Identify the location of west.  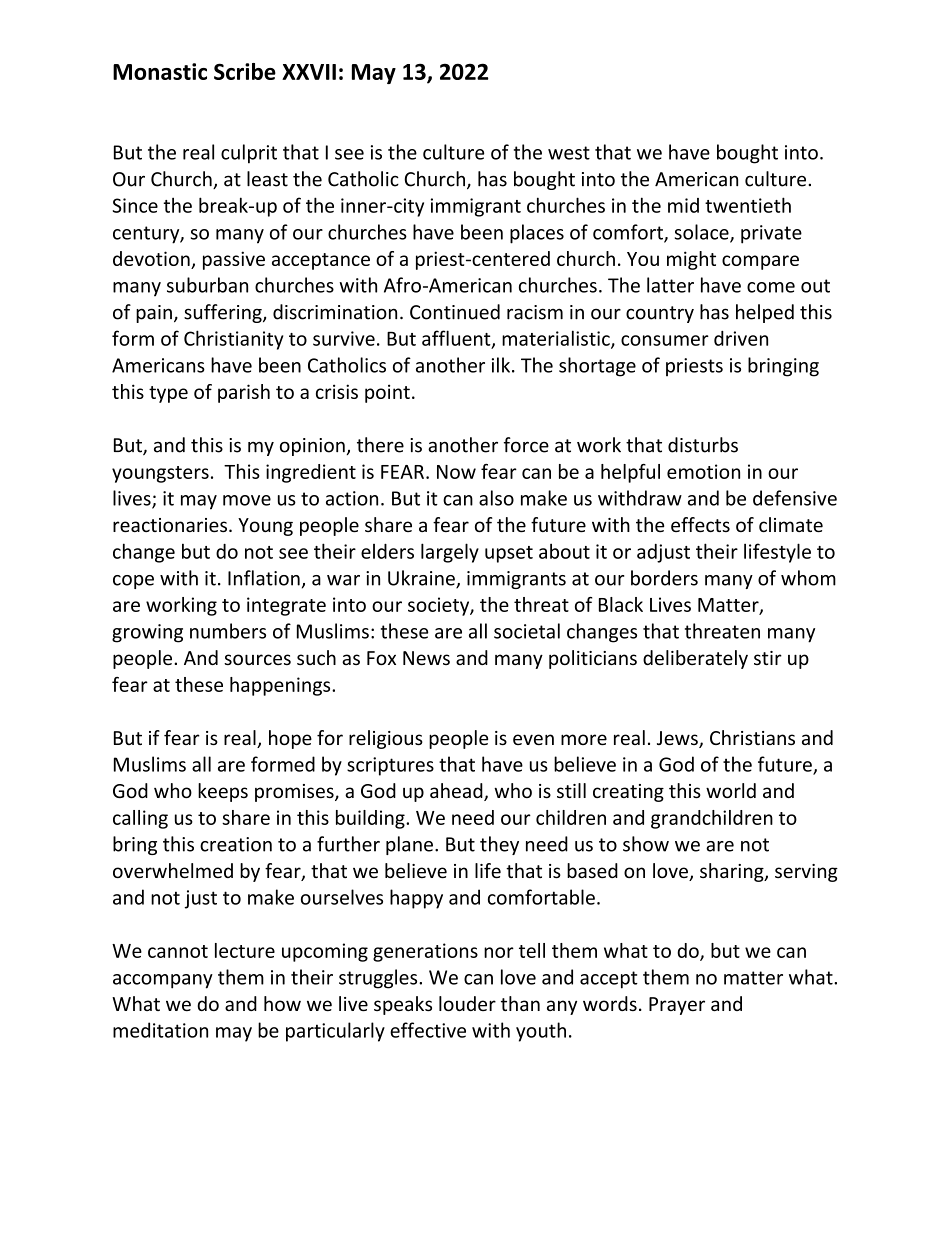
(569, 153).
